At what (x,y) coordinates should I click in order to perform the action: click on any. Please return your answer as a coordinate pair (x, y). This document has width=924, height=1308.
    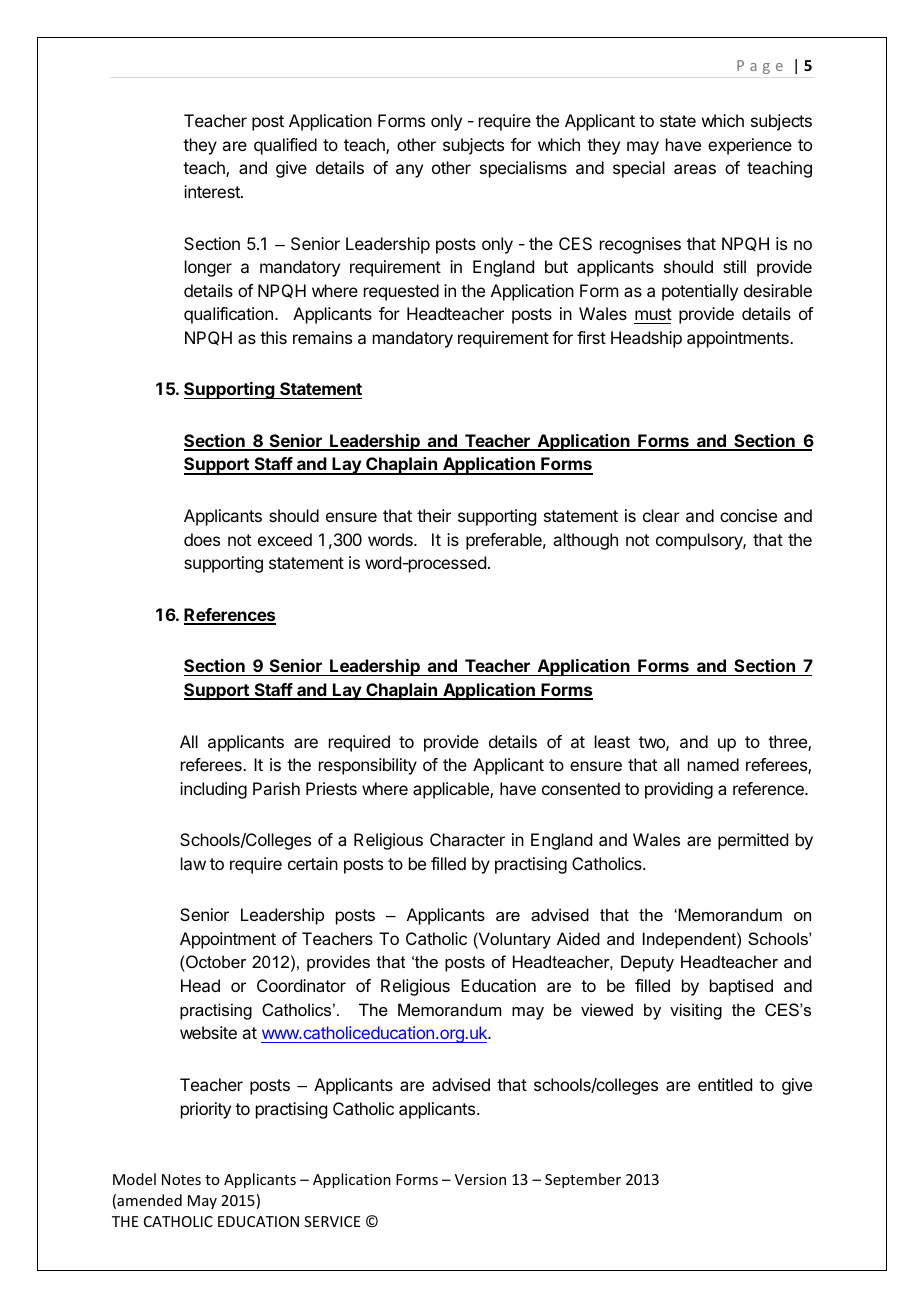
    Looking at the image, I should click on (409, 171).
